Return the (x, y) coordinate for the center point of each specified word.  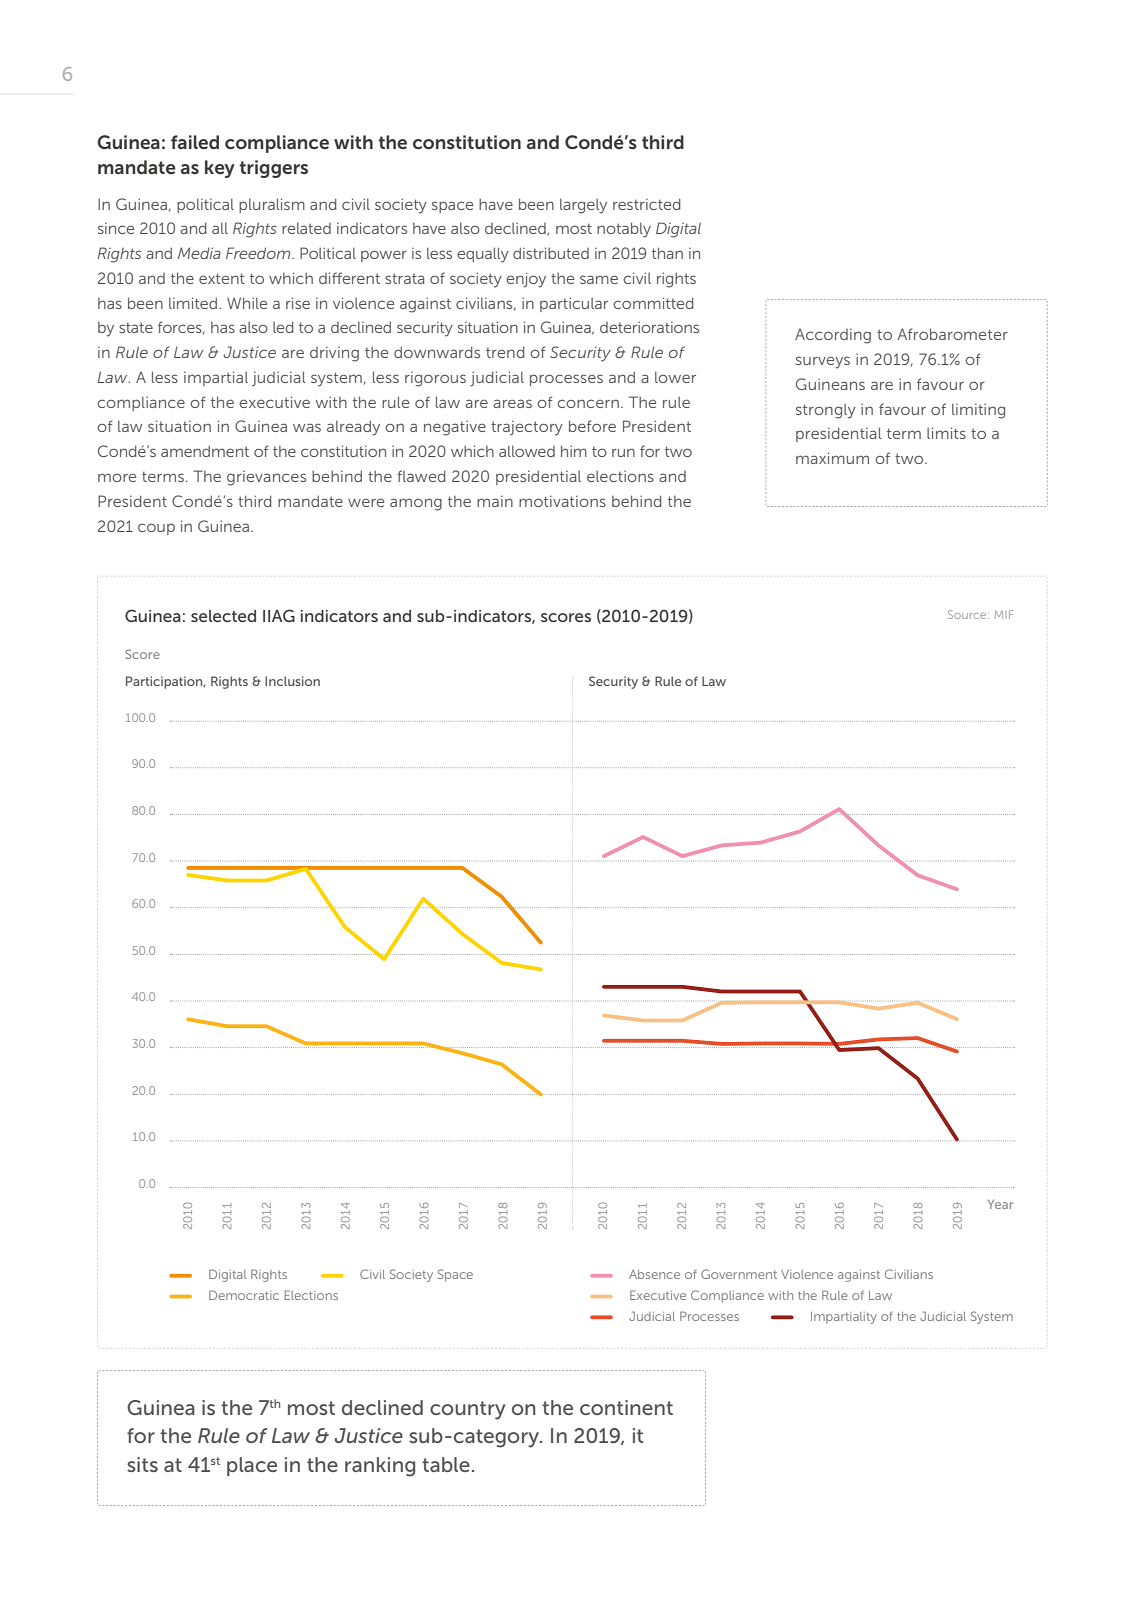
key (220, 169)
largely (583, 206)
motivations (562, 501)
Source (968, 614)
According (833, 336)
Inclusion (292, 681)
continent (626, 1407)
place (252, 1466)
